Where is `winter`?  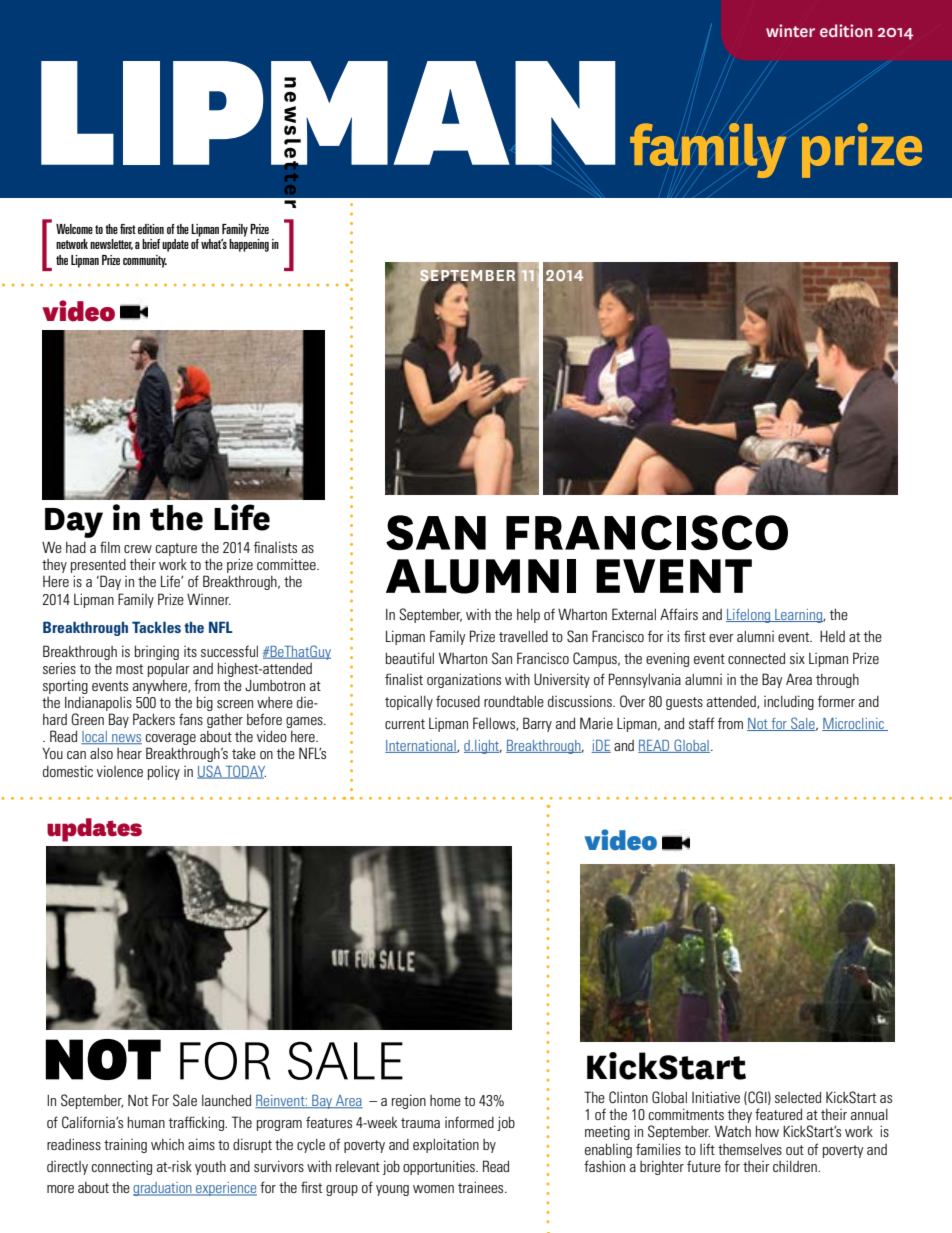 winter is located at coordinates (790, 30).
